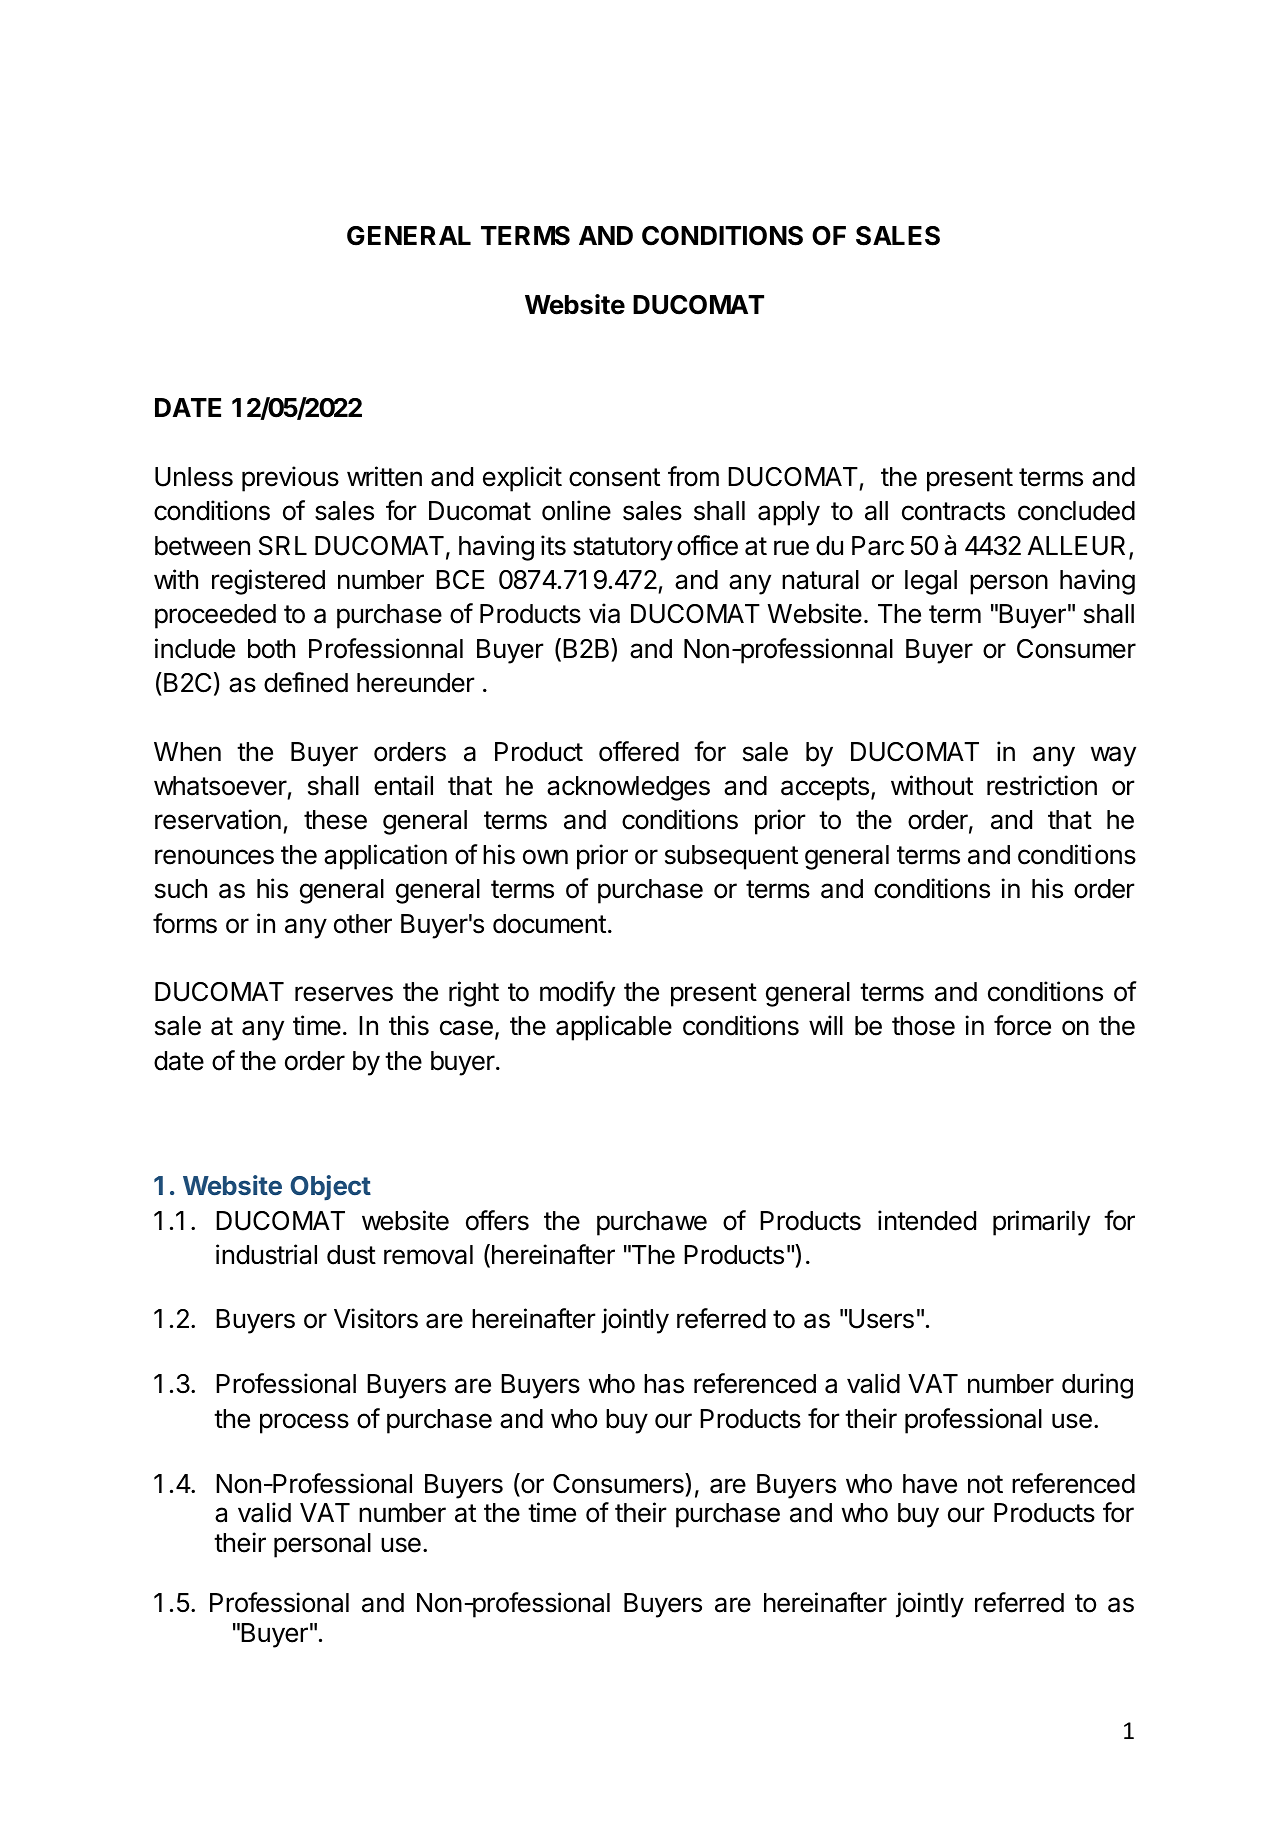  I want to click on contracts, so click(953, 511).
